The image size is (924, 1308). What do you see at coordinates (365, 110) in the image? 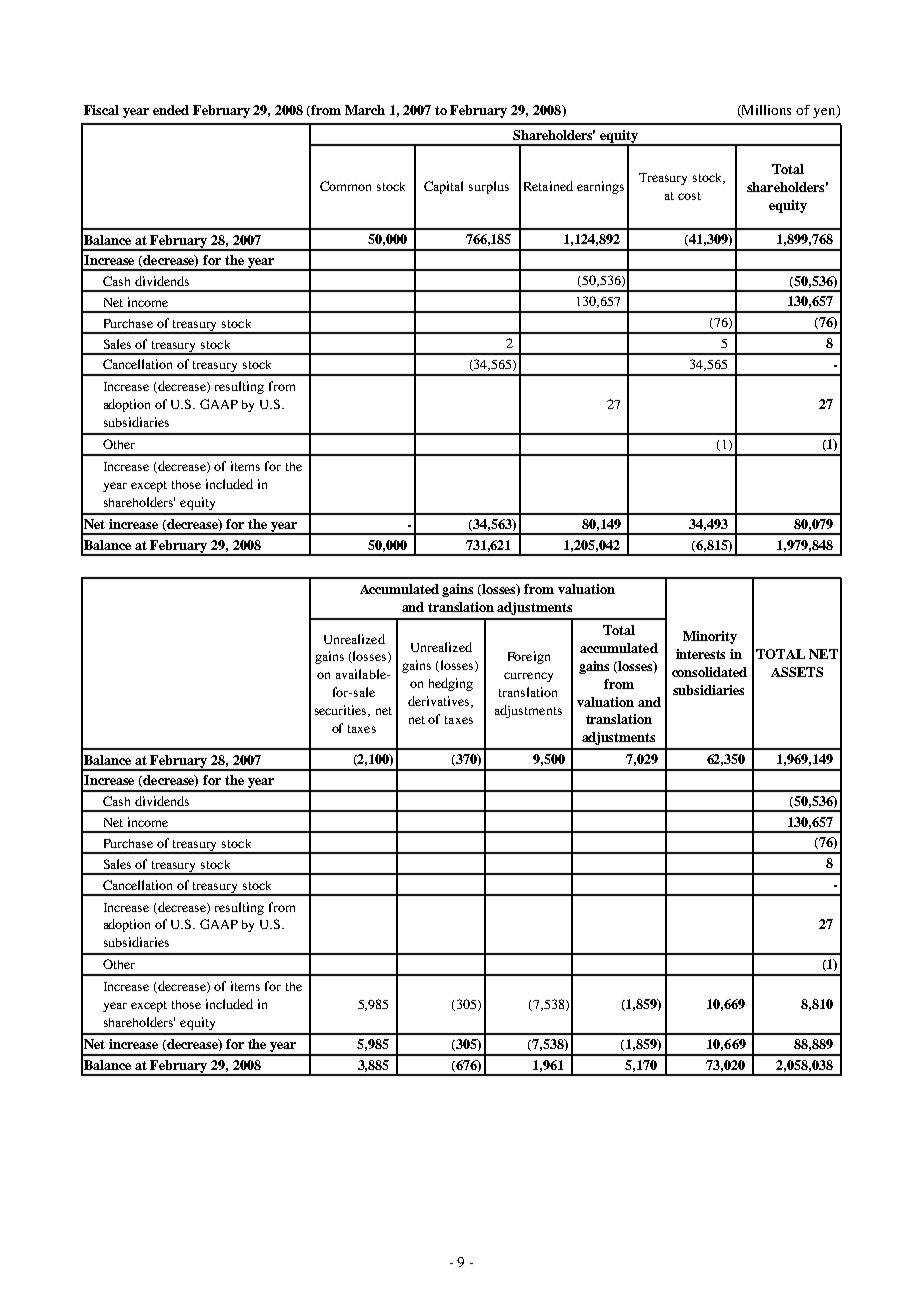
I see `March` at bounding box center [365, 110].
